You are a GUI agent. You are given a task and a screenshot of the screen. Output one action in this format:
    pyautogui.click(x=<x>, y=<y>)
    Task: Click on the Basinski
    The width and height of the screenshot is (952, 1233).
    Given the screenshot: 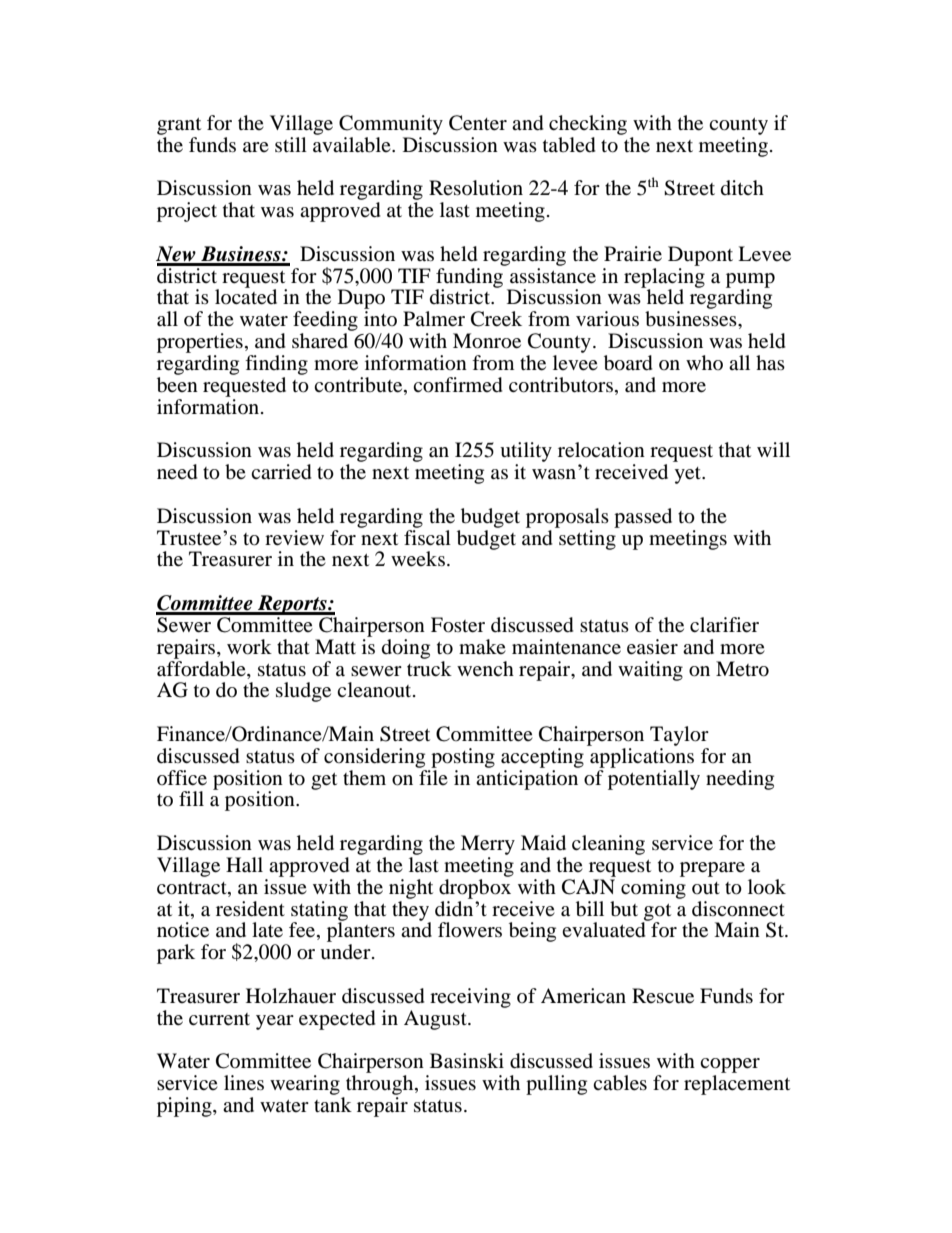 What is the action you would take?
    pyautogui.click(x=467, y=1060)
